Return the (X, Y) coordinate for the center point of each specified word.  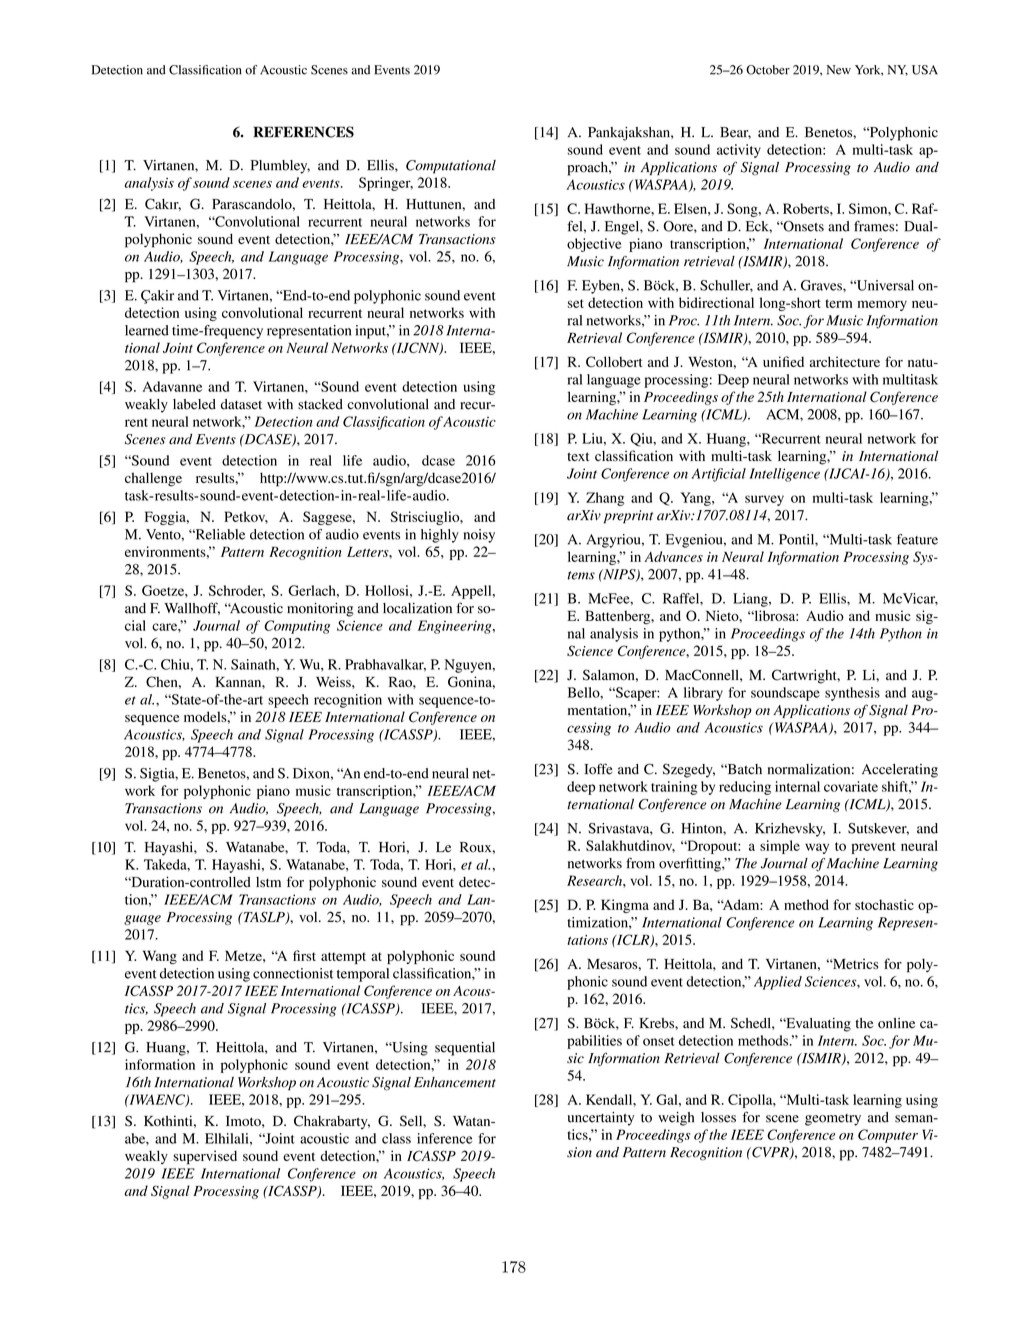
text (578, 456)
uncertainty (601, 1119)
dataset (241, 404)
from (640, 863)
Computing (297, 627)
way (817, 848)
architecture (845, 361)
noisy (479, 536)
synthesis (852, 694)
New (839, 70)
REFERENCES (303, 132)
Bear (735, 133)
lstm (268, 882)
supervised (205, 1157)
